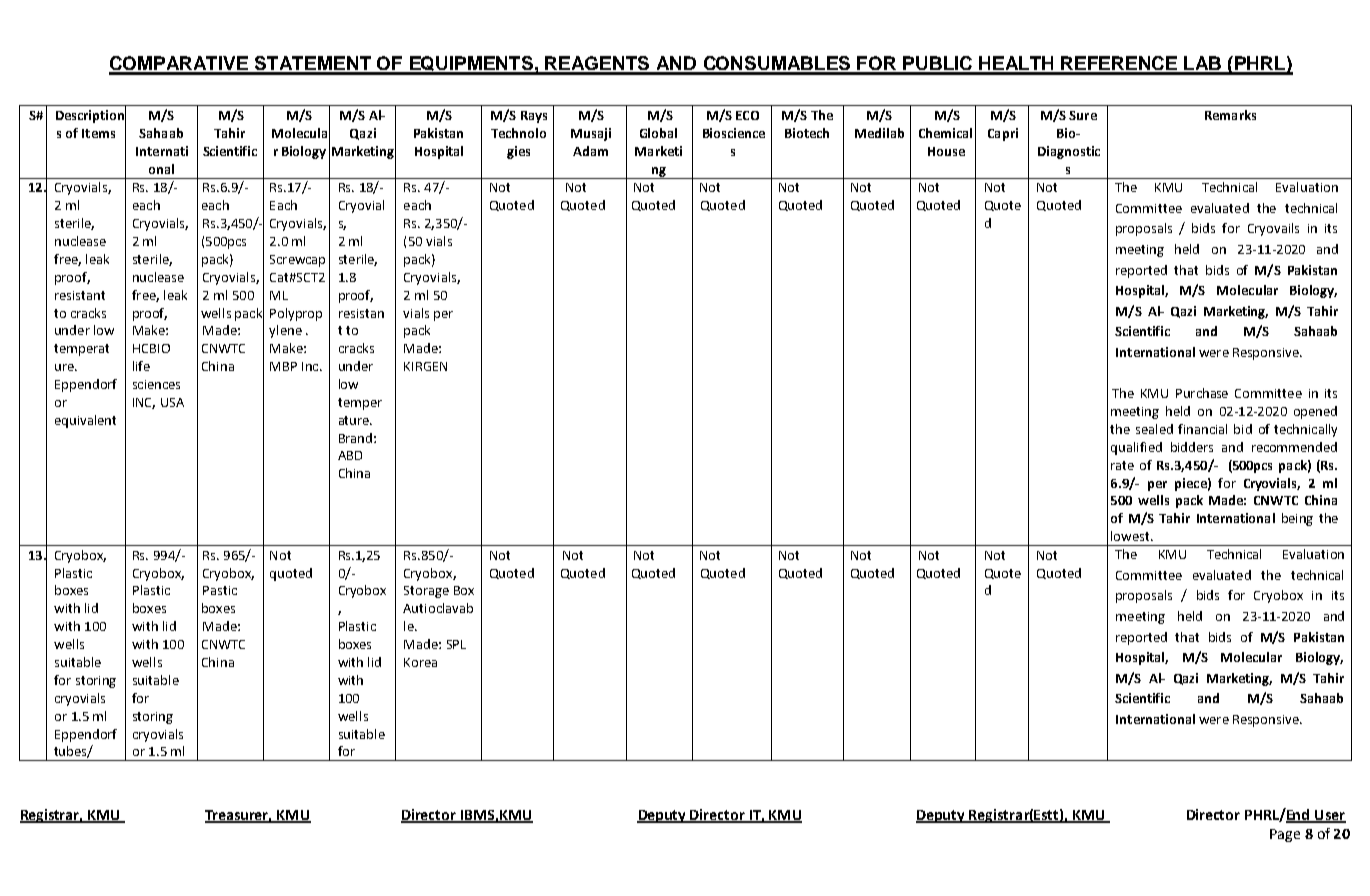 The width and height of the screenshot is (1370, 896). I want to click on lowest, so click(1131, 536).
